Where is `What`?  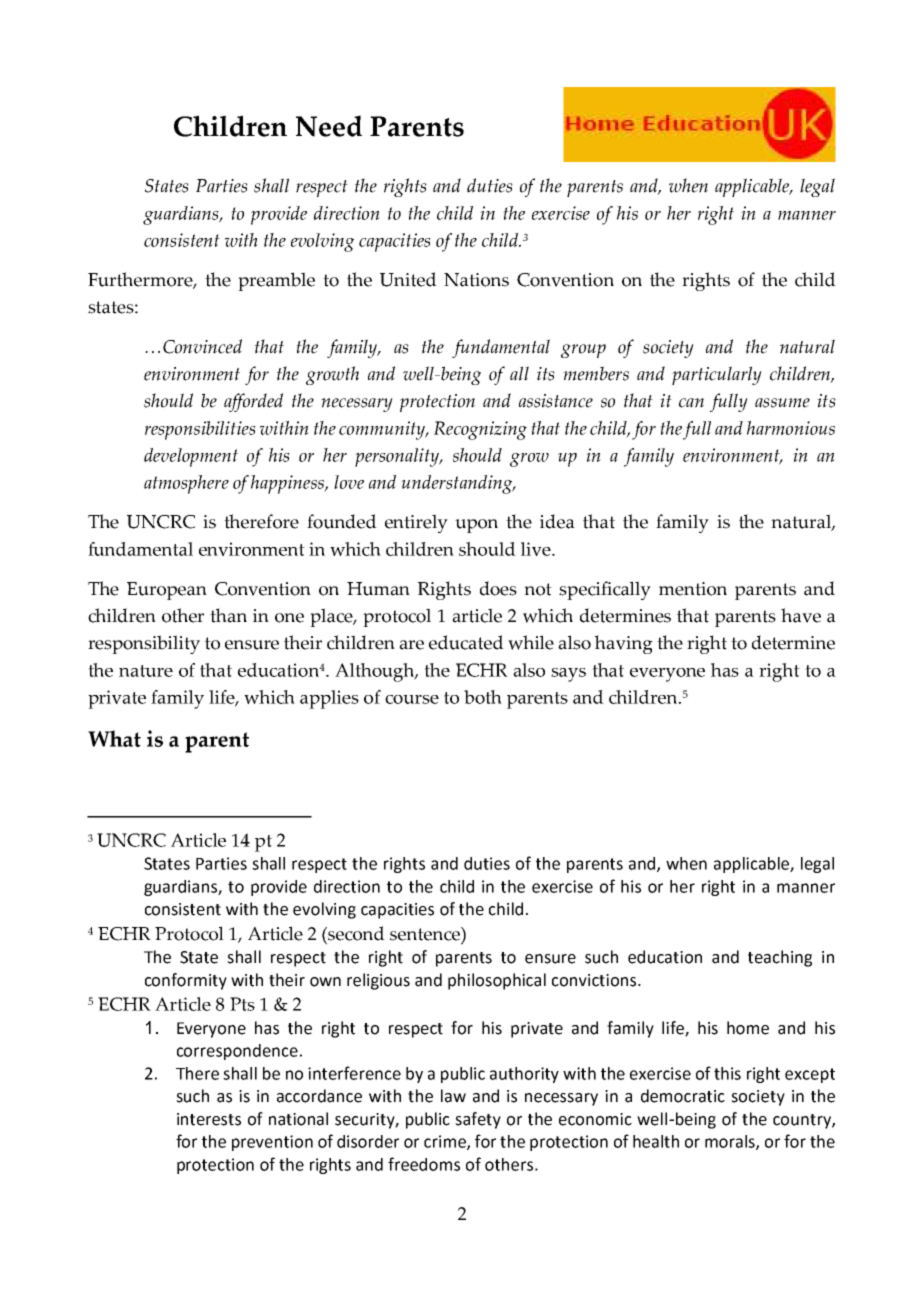
What is located at coordinates (114, 738).
